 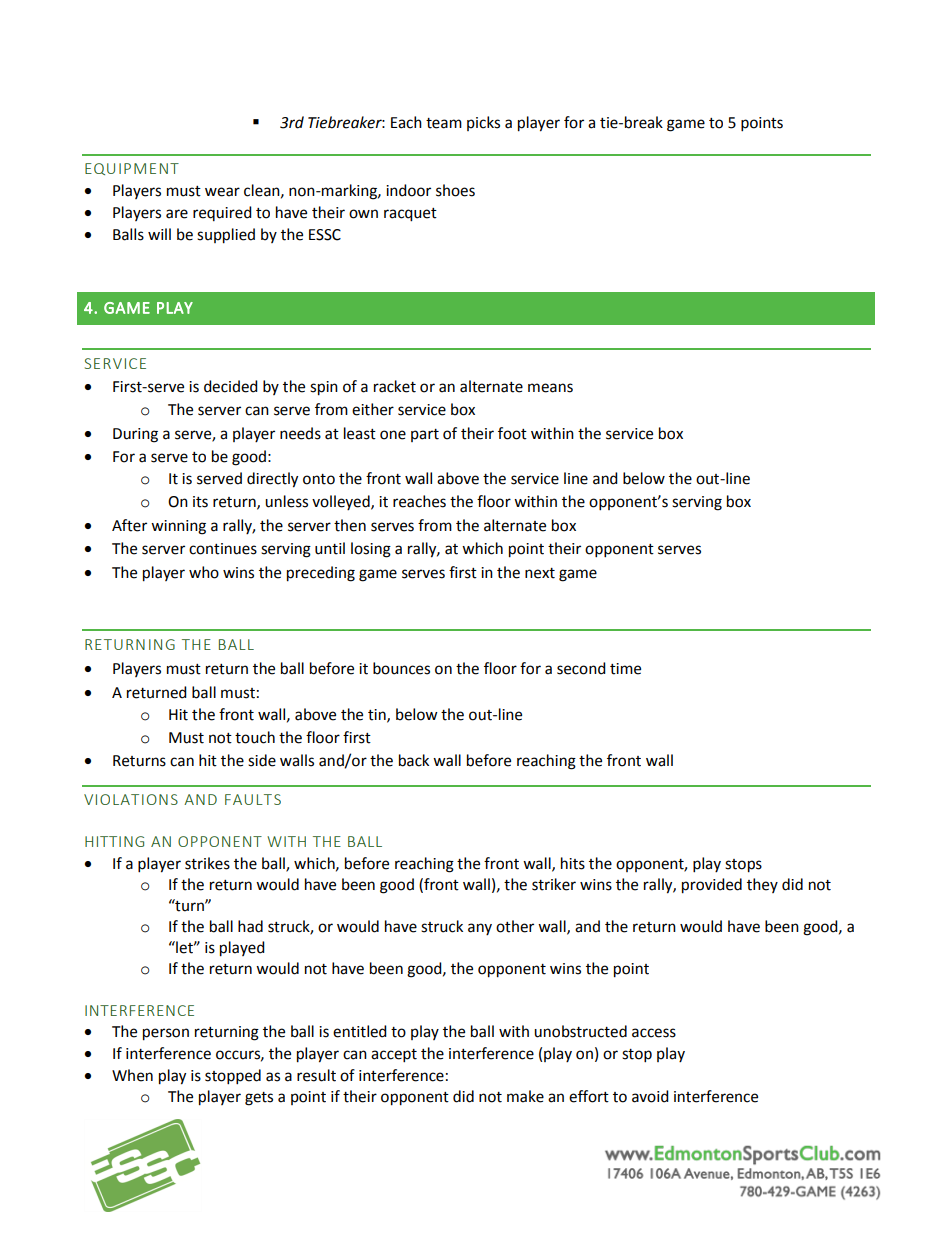 What do you see at coordinates (204, 572) in the document?
I see `who` at bounding box center [204, 572].
